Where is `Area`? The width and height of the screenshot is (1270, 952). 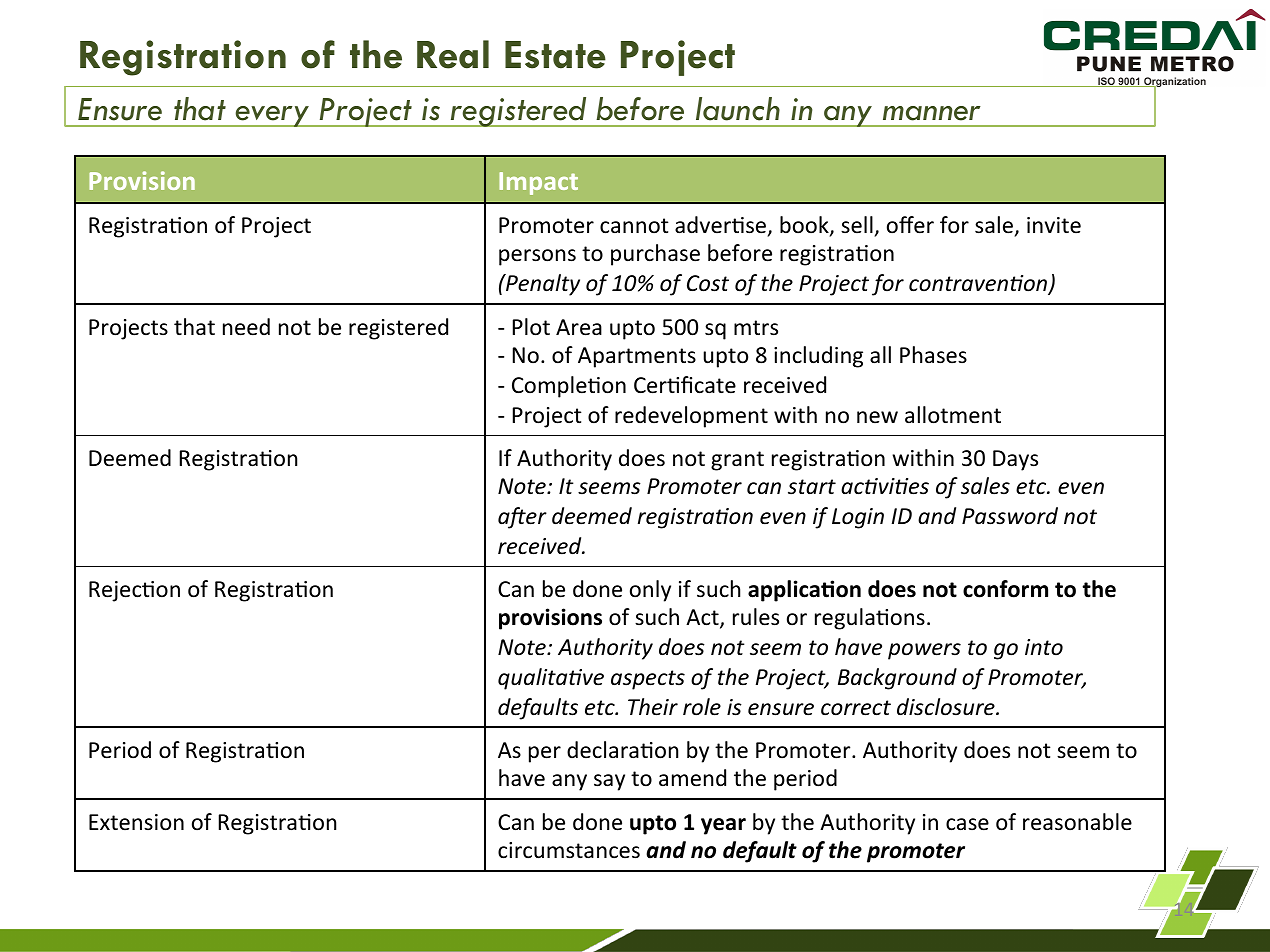
Area is located at coordinates (579, 327).
